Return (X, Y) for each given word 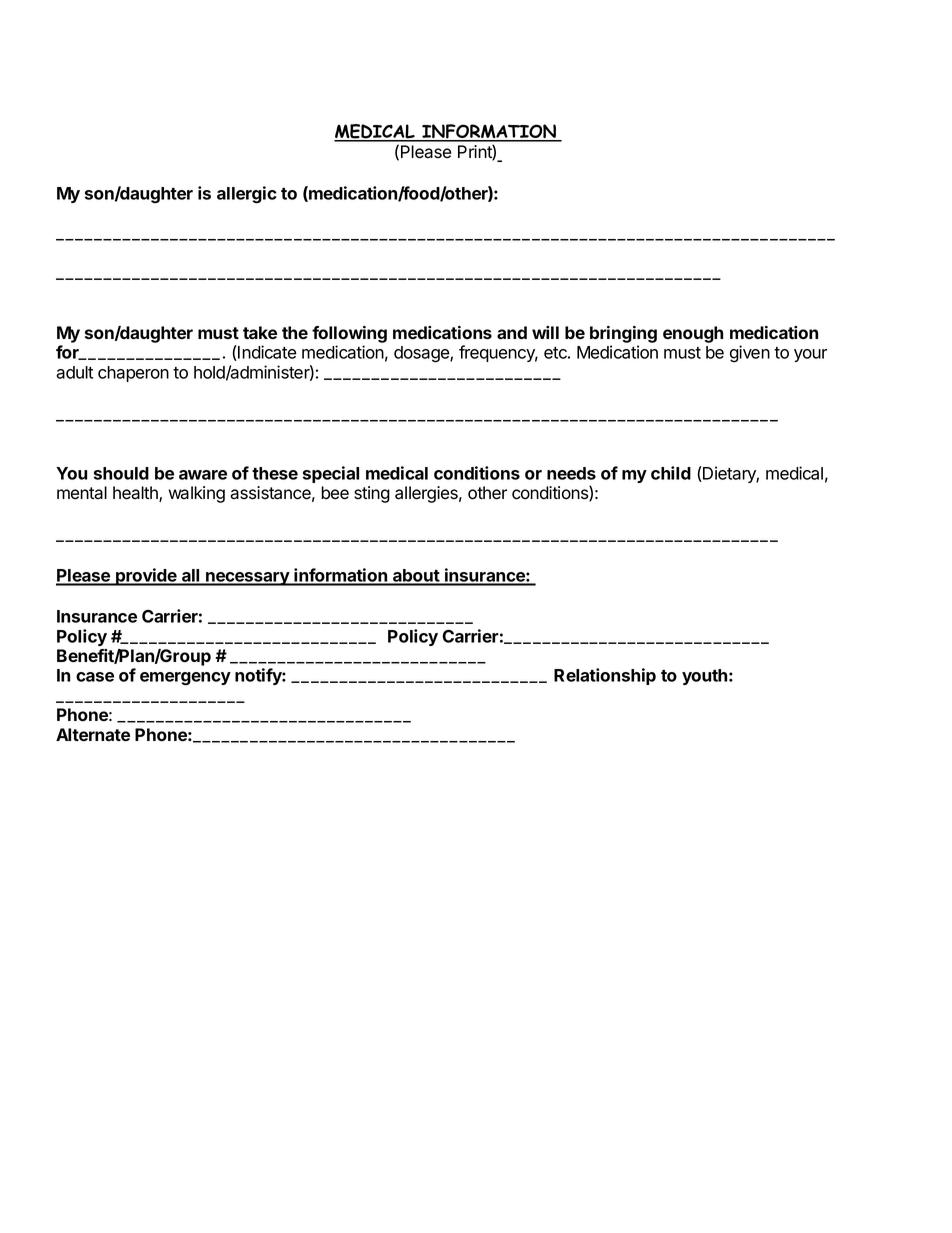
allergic (247, 195)
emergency (185, 679)
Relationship (605, 676)
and (512, 332)
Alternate (93, 734)
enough (693, 334)
